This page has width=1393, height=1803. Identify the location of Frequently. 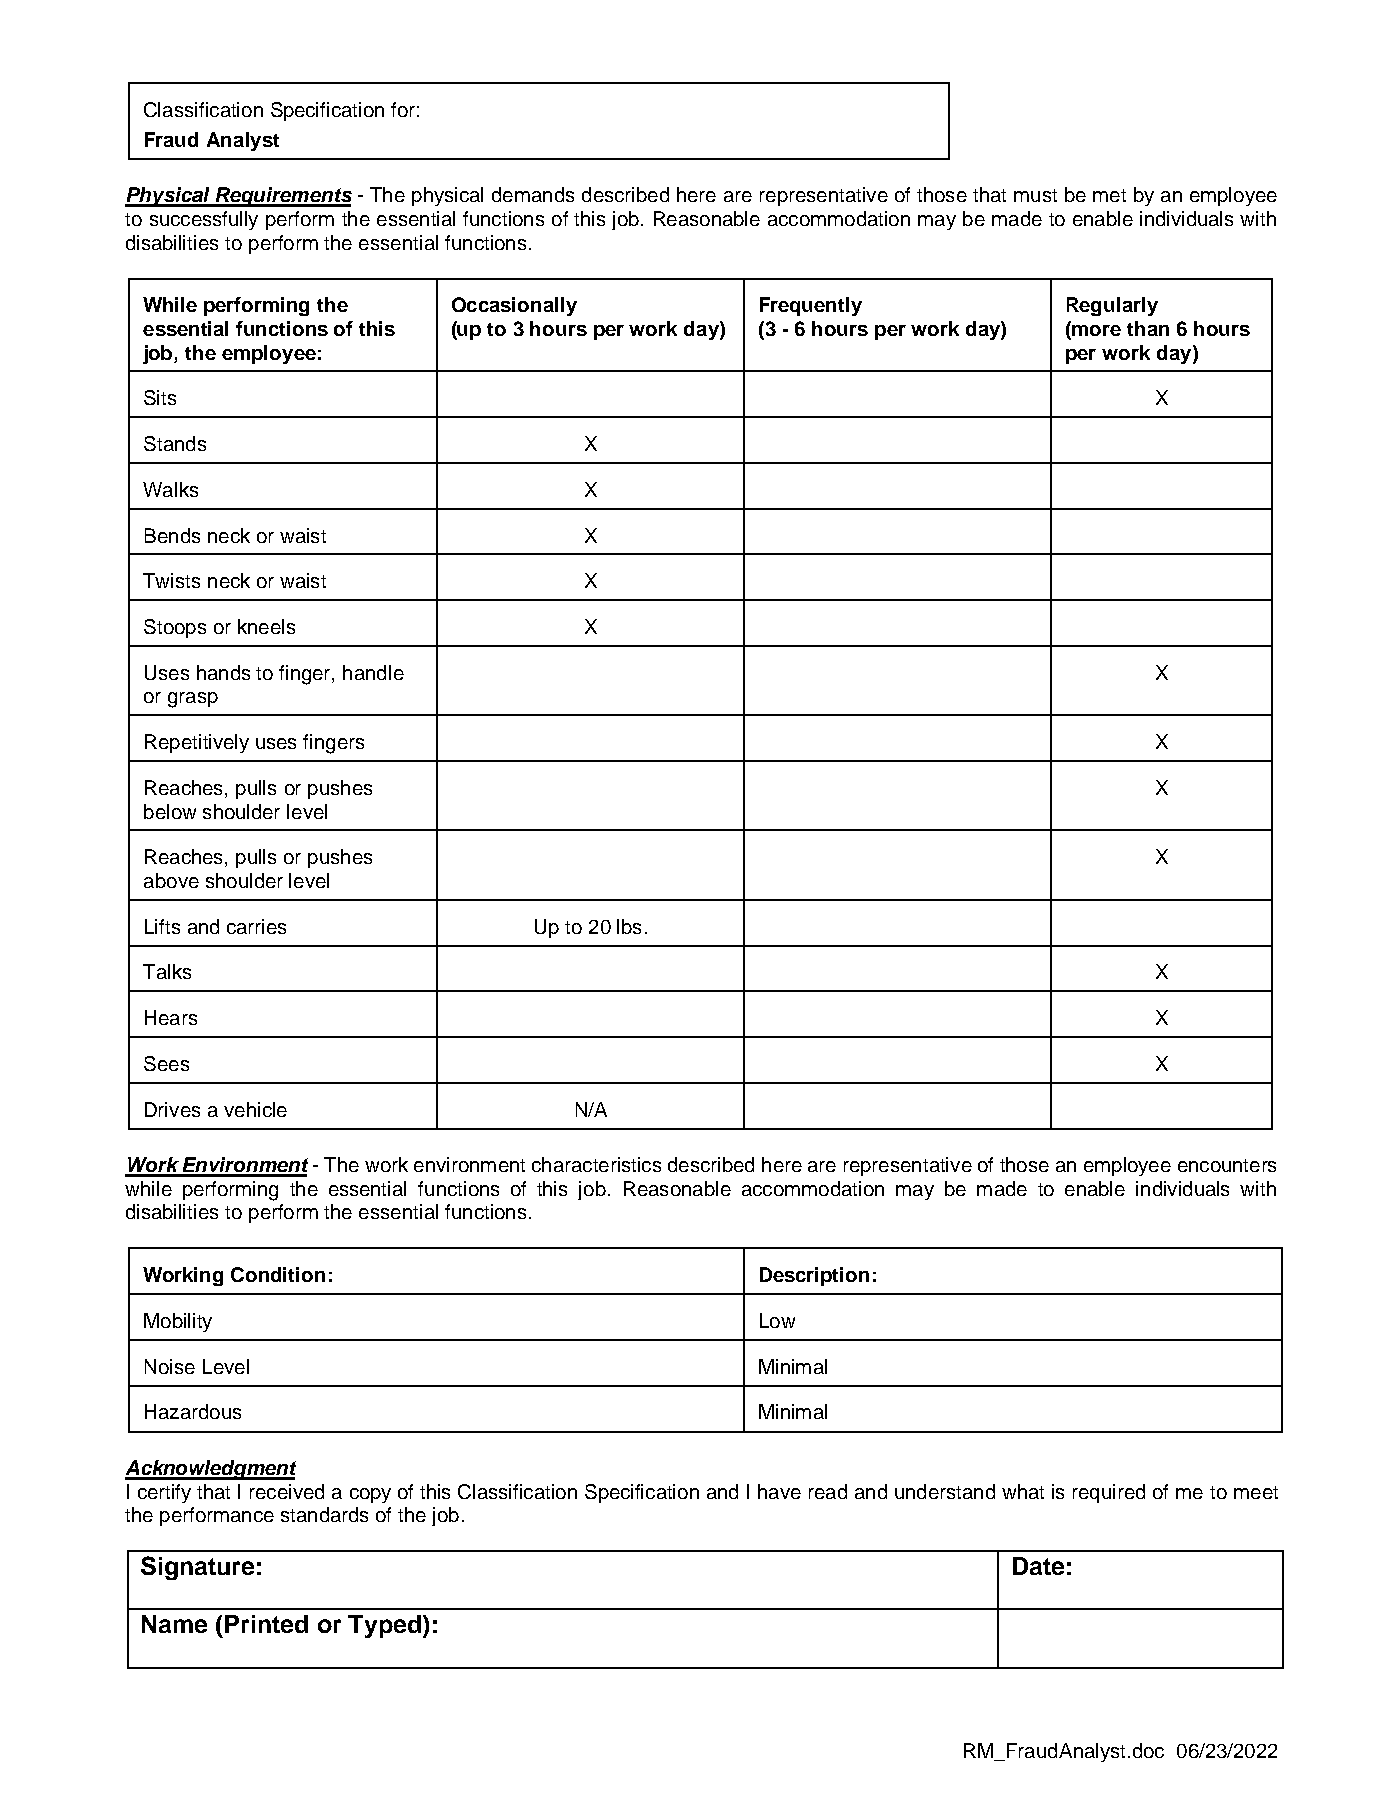
(811, 306).
